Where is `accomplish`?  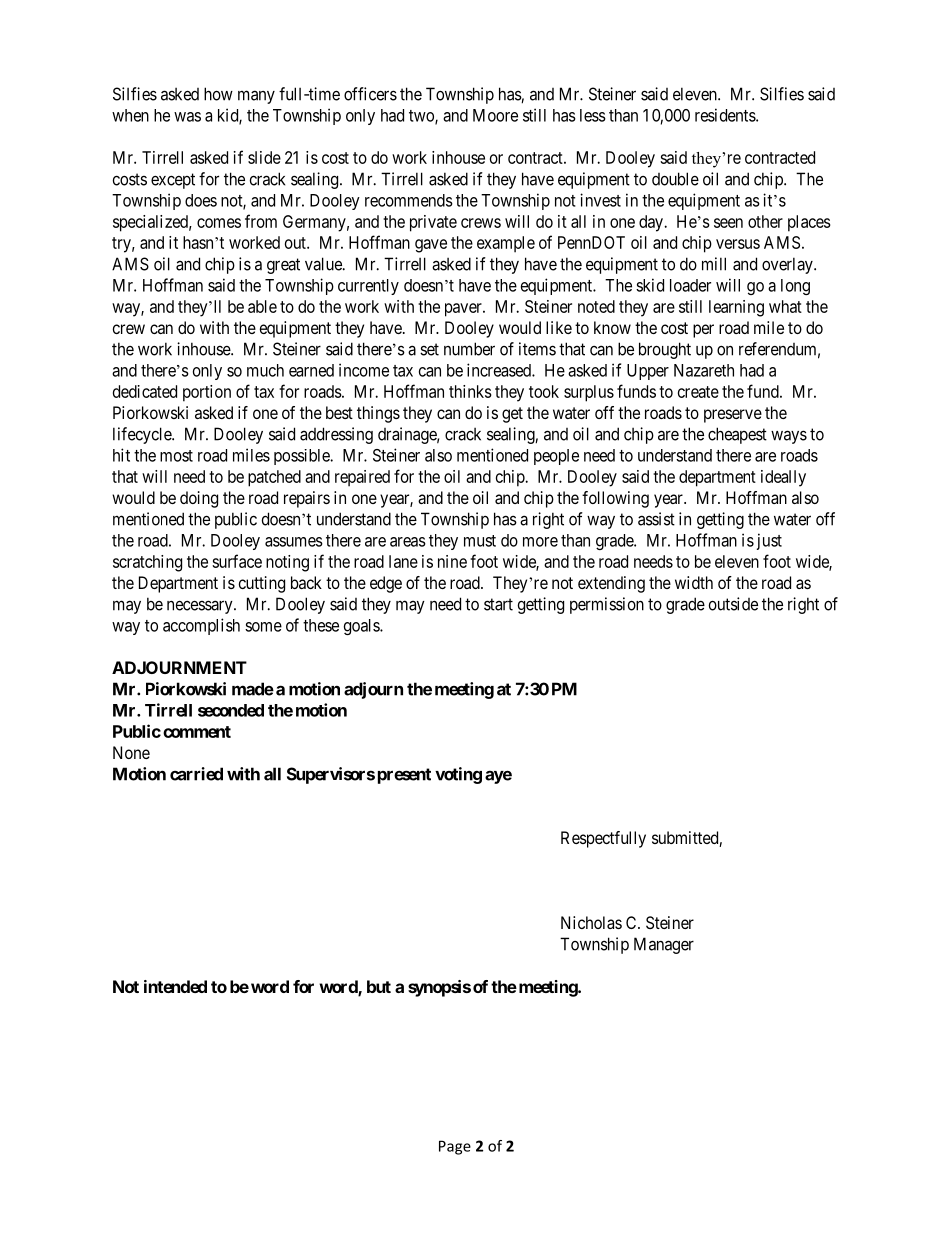 accomplish is located at coordinates (201, 626).
